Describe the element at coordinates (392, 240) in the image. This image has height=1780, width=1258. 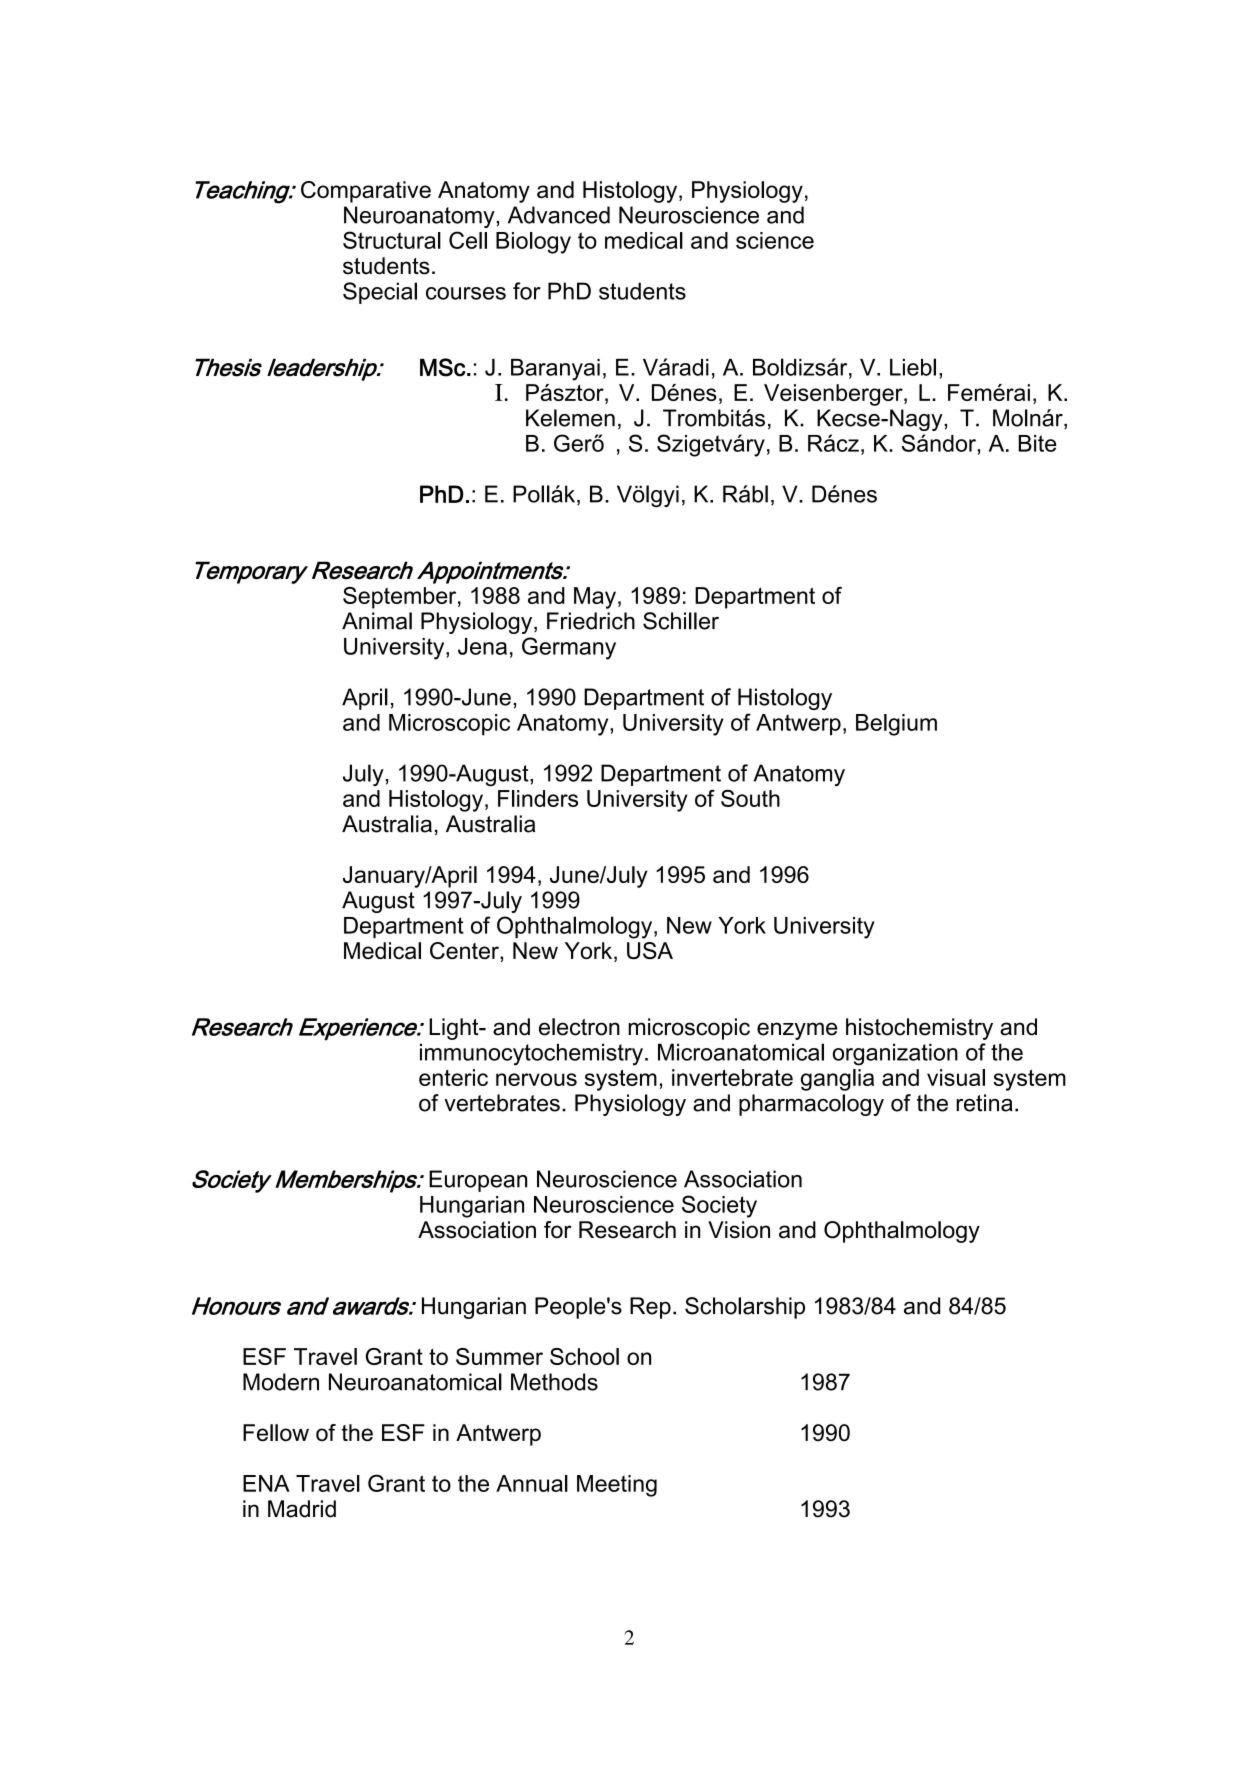
I see `Structural` at that location.
